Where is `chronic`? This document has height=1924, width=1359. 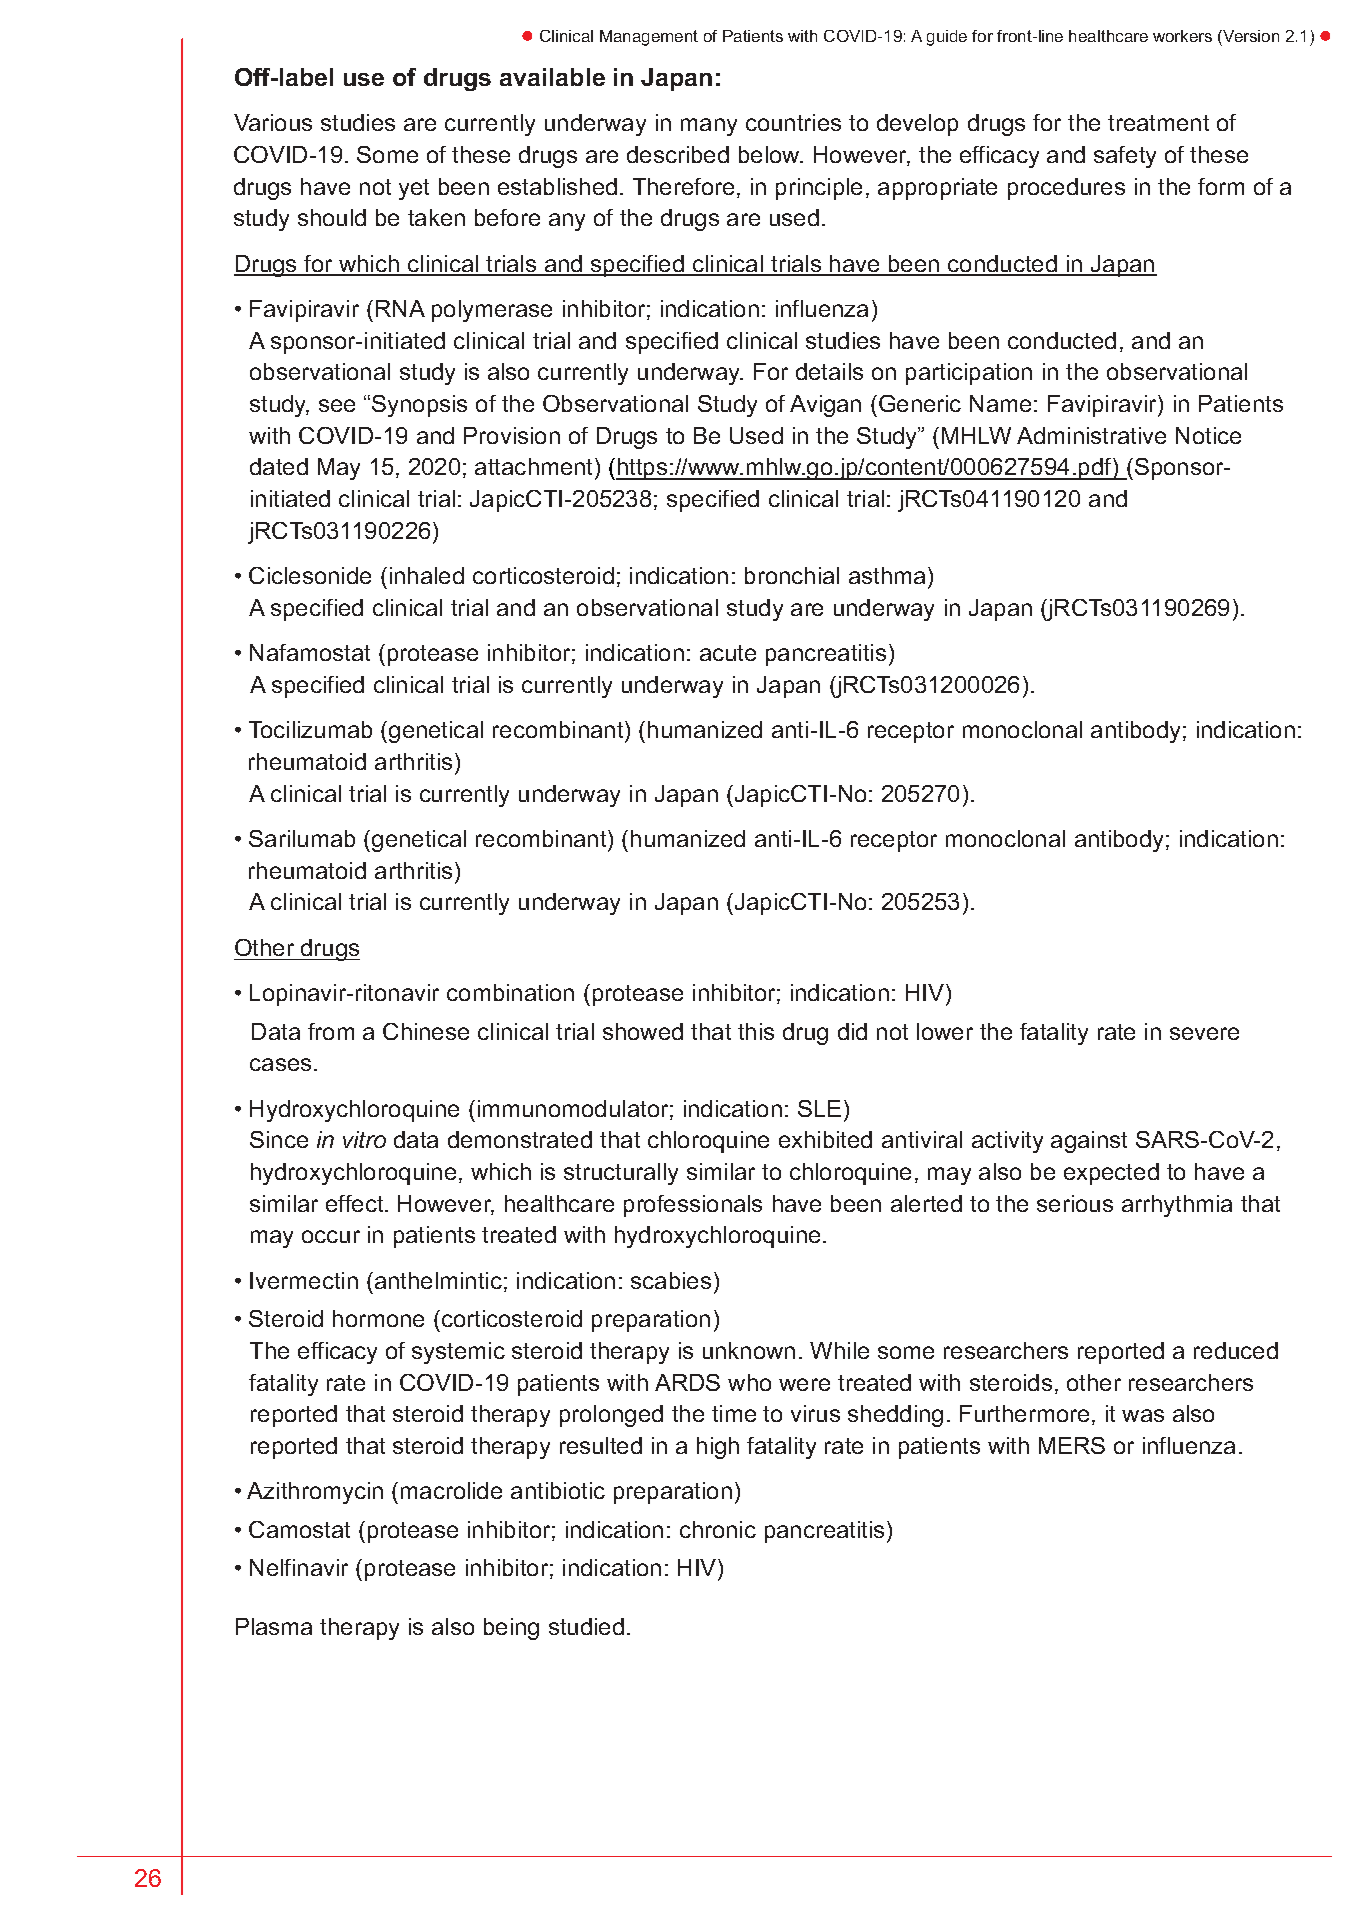
chronic is located at coordinates (718, 1529).
